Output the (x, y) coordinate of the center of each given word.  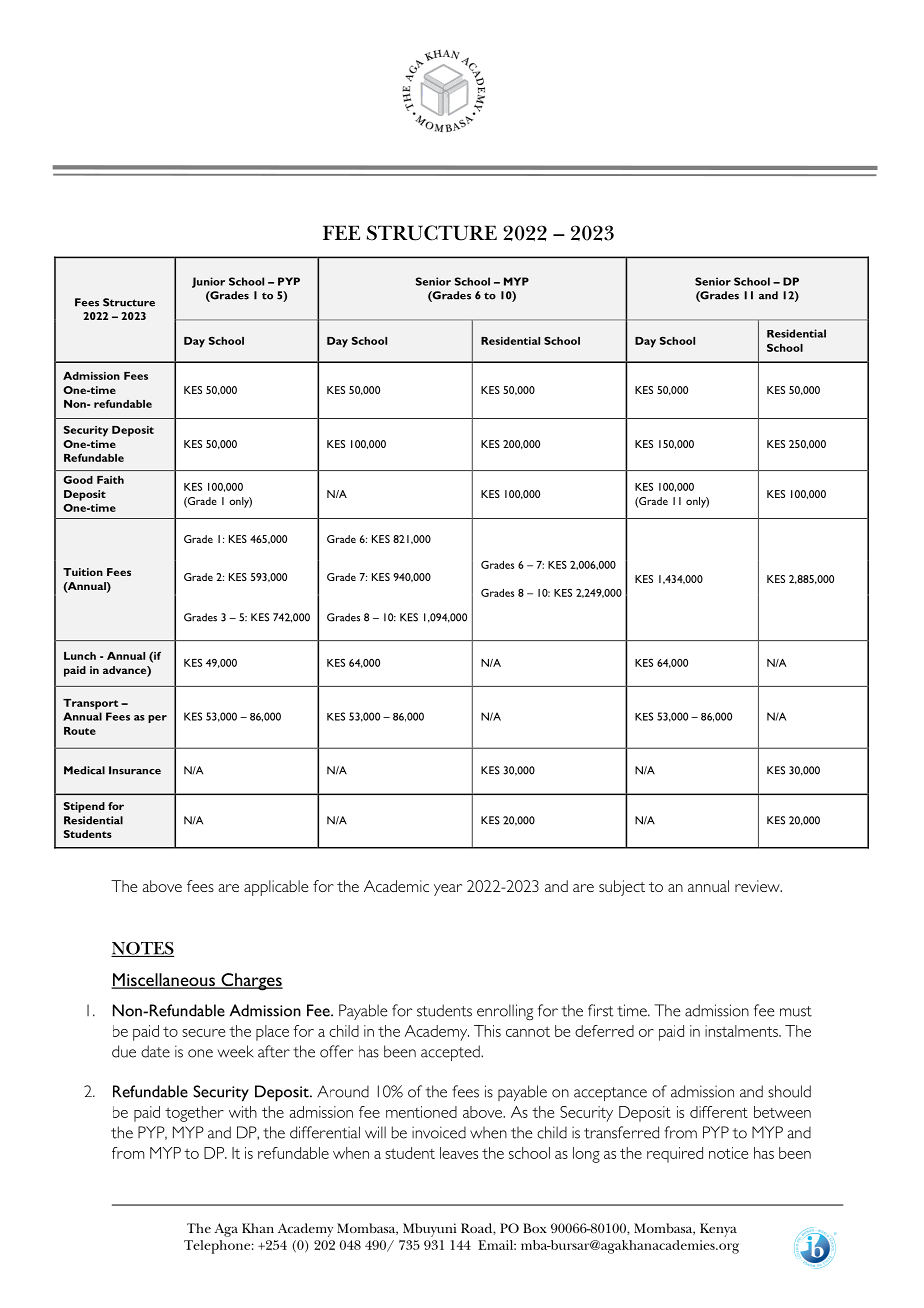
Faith (110, 480)
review (758, 886)
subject (622, 888)
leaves (459, 1153)
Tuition (83, 572)
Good (78, 480)
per (157, 719)
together (194, 1114)
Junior (208, 282)
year (448, 890)
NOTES (142, 949)
